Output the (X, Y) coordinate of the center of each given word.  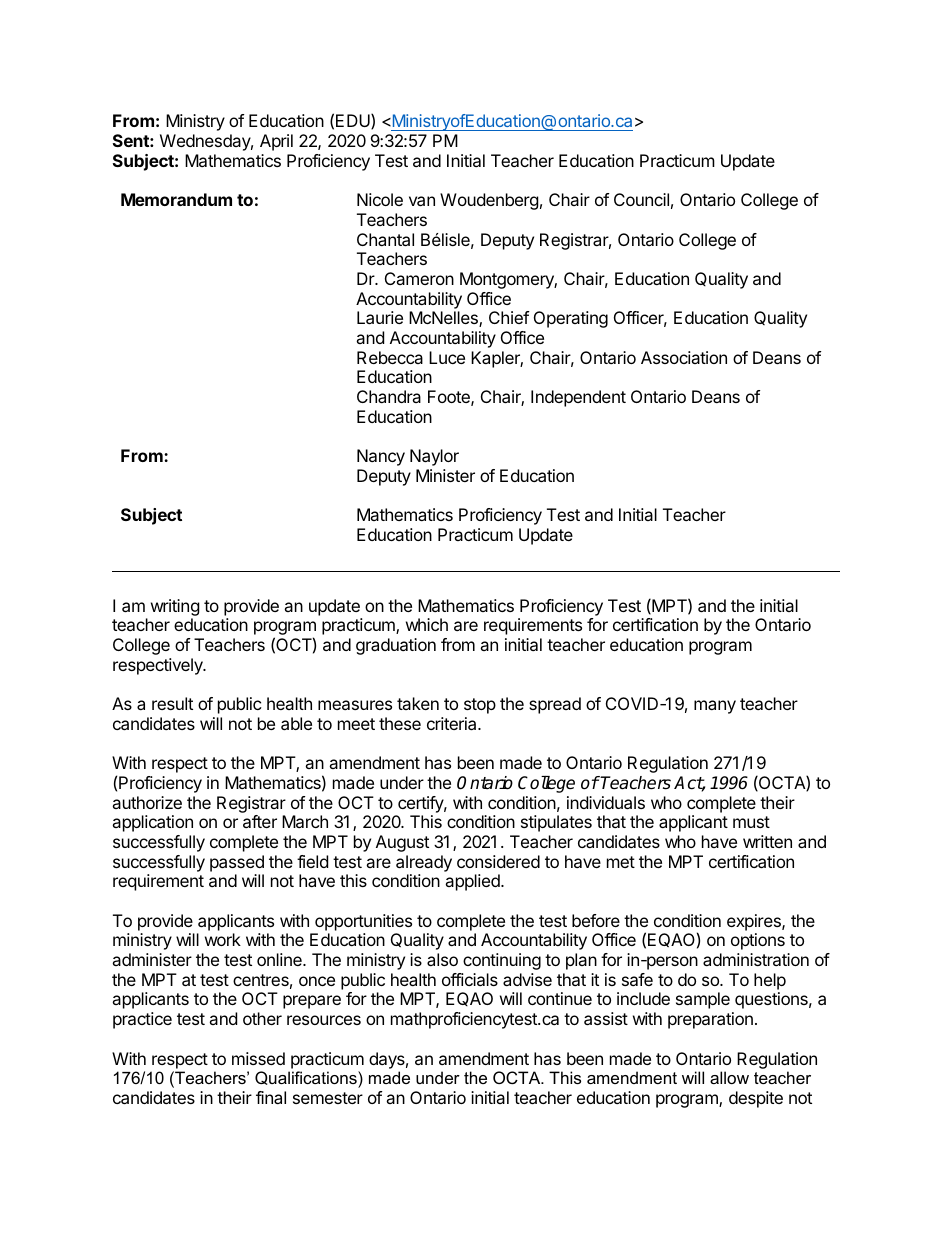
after (260, 821)
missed (258, 1058)
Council (641, 199)
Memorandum (176, 199)
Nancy (381, 457)
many (715, 707)
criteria (453, 723)
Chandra (389, 396)
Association (684, 357)
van (422, 201)
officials (470, 979)
